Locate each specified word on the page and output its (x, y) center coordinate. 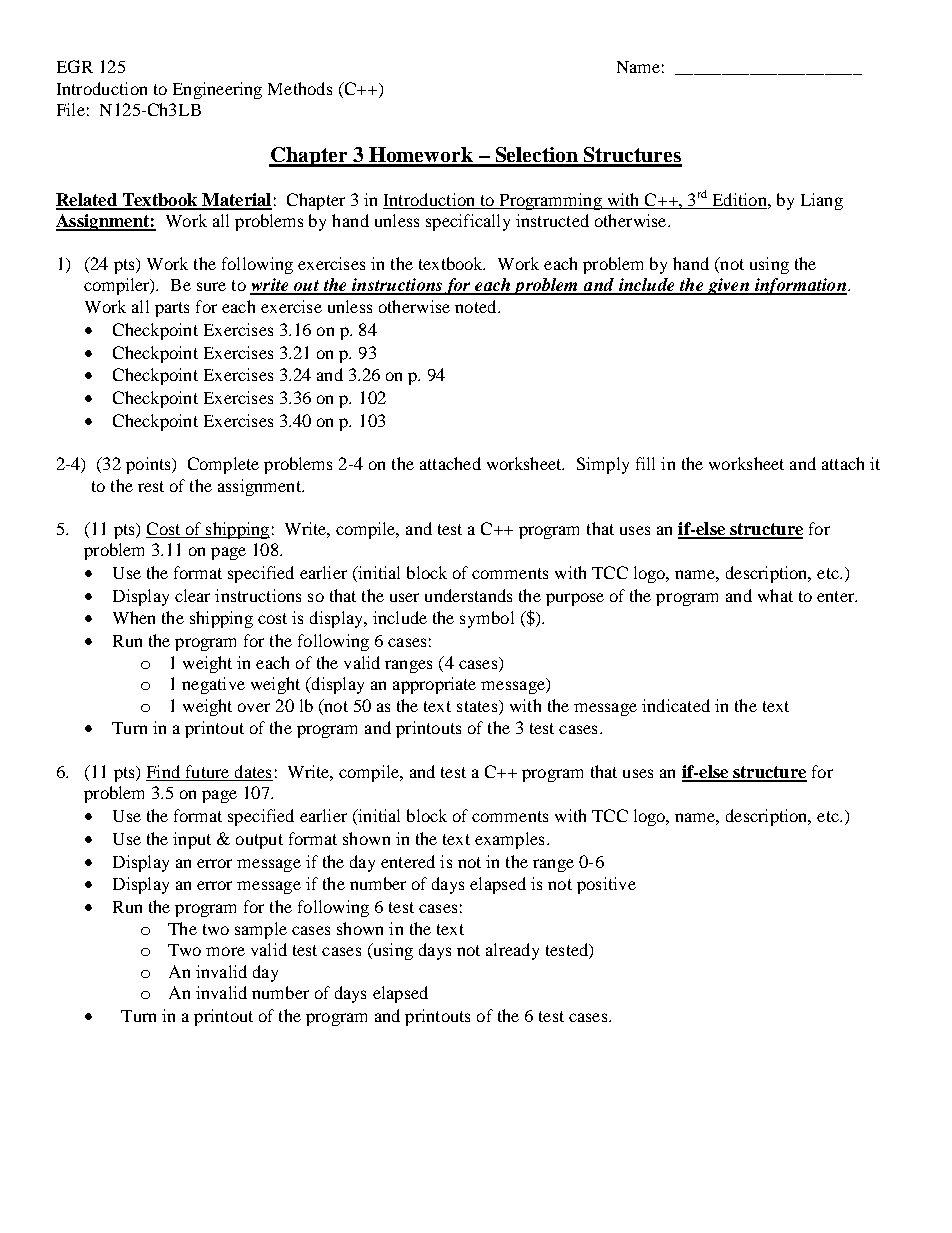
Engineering (217, 90)
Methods (300, 88)
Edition (741, 199)
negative (213, 685)
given (728, 286)
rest (151, 486)
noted (477, 306)
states (478, 706)
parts (172, 309)
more (225, 951)
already (512, 951)
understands (468, 595)
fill (645, 463)
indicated (676, 705)
